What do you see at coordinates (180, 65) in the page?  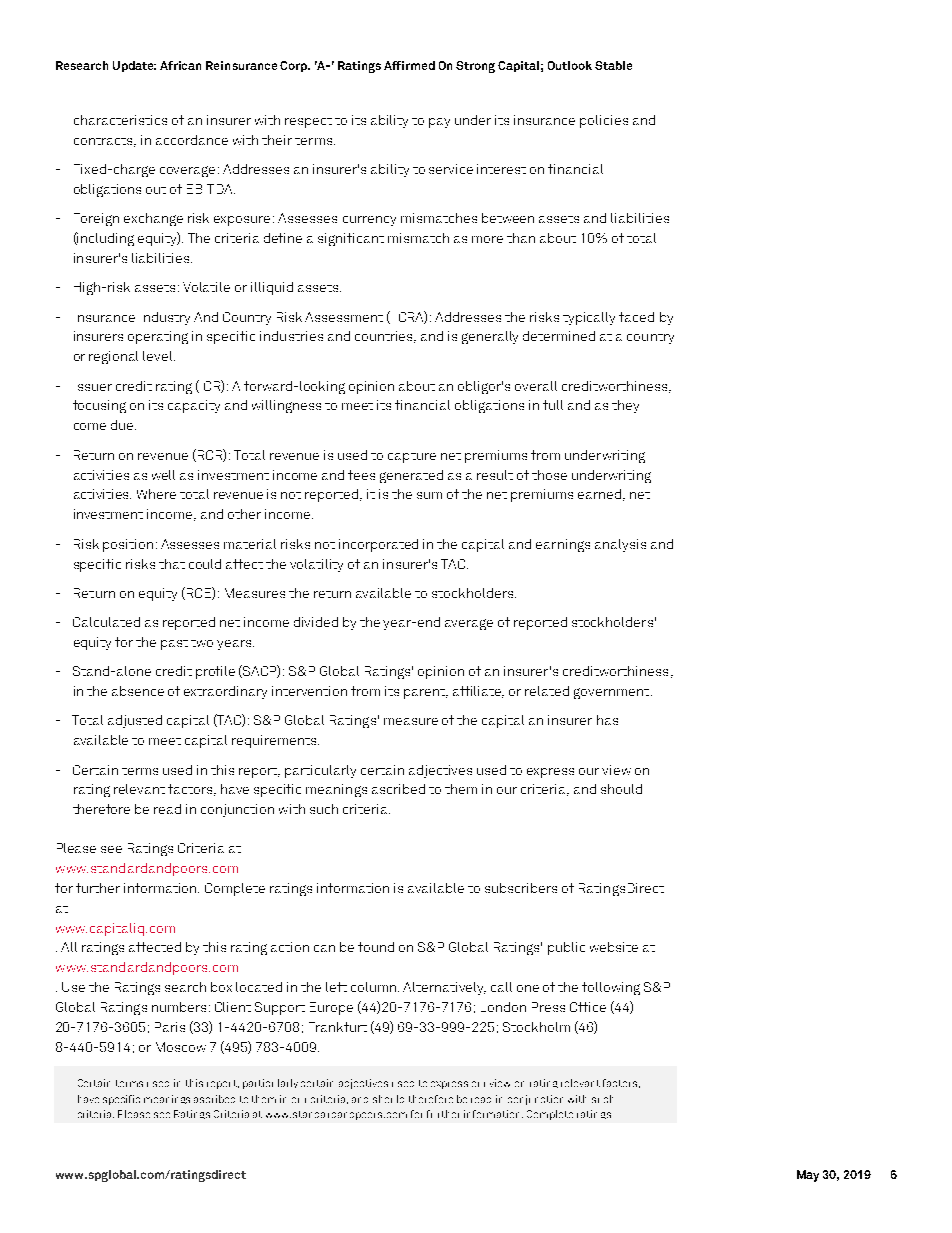 I see `African` at bounding box center [180, 65].
